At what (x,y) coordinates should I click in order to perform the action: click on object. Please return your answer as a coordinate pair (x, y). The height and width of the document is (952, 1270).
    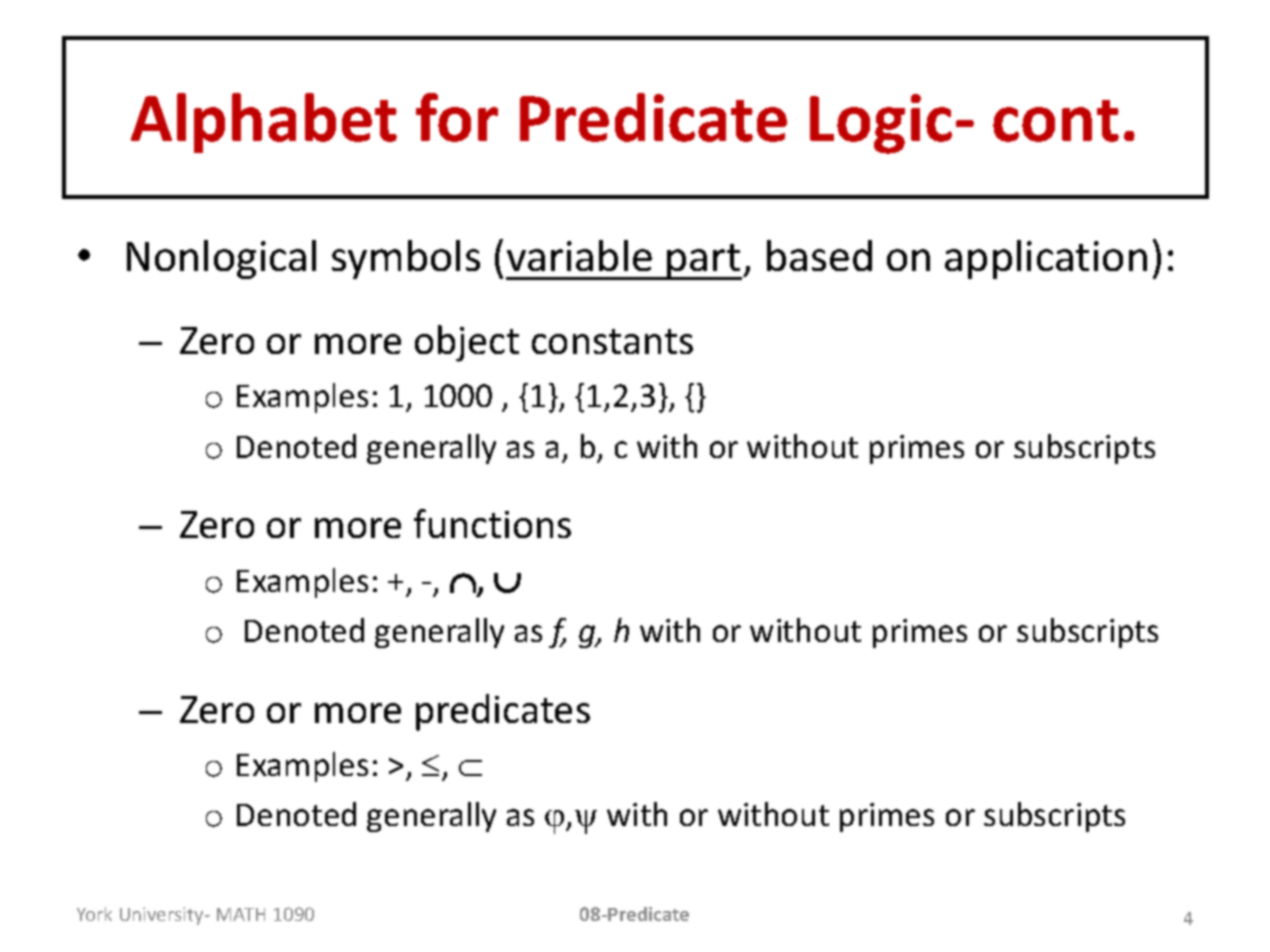
    Looking at the image, I should click on (467, 343).
